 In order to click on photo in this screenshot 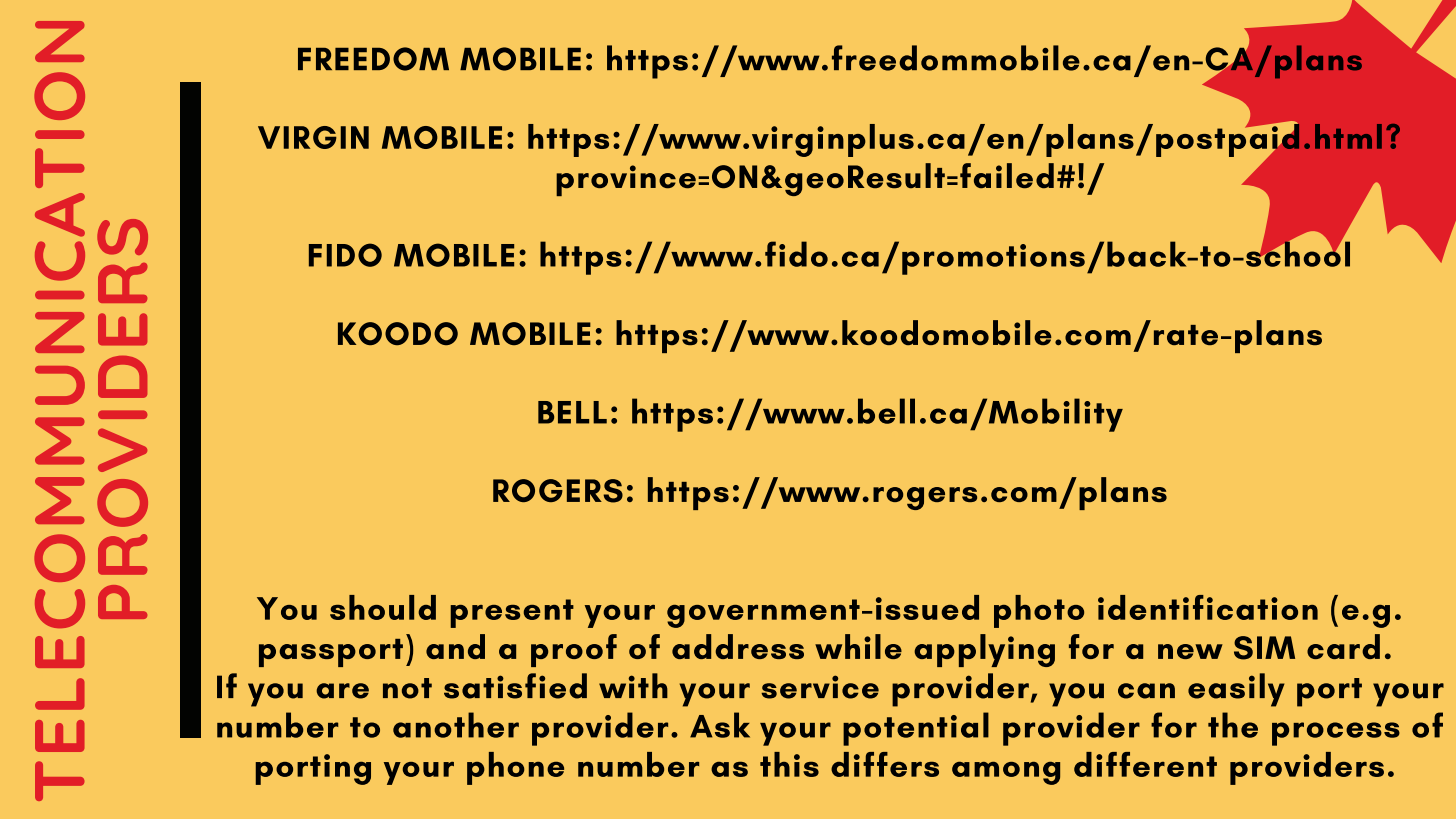, I will do `click(1039, 611)`.
